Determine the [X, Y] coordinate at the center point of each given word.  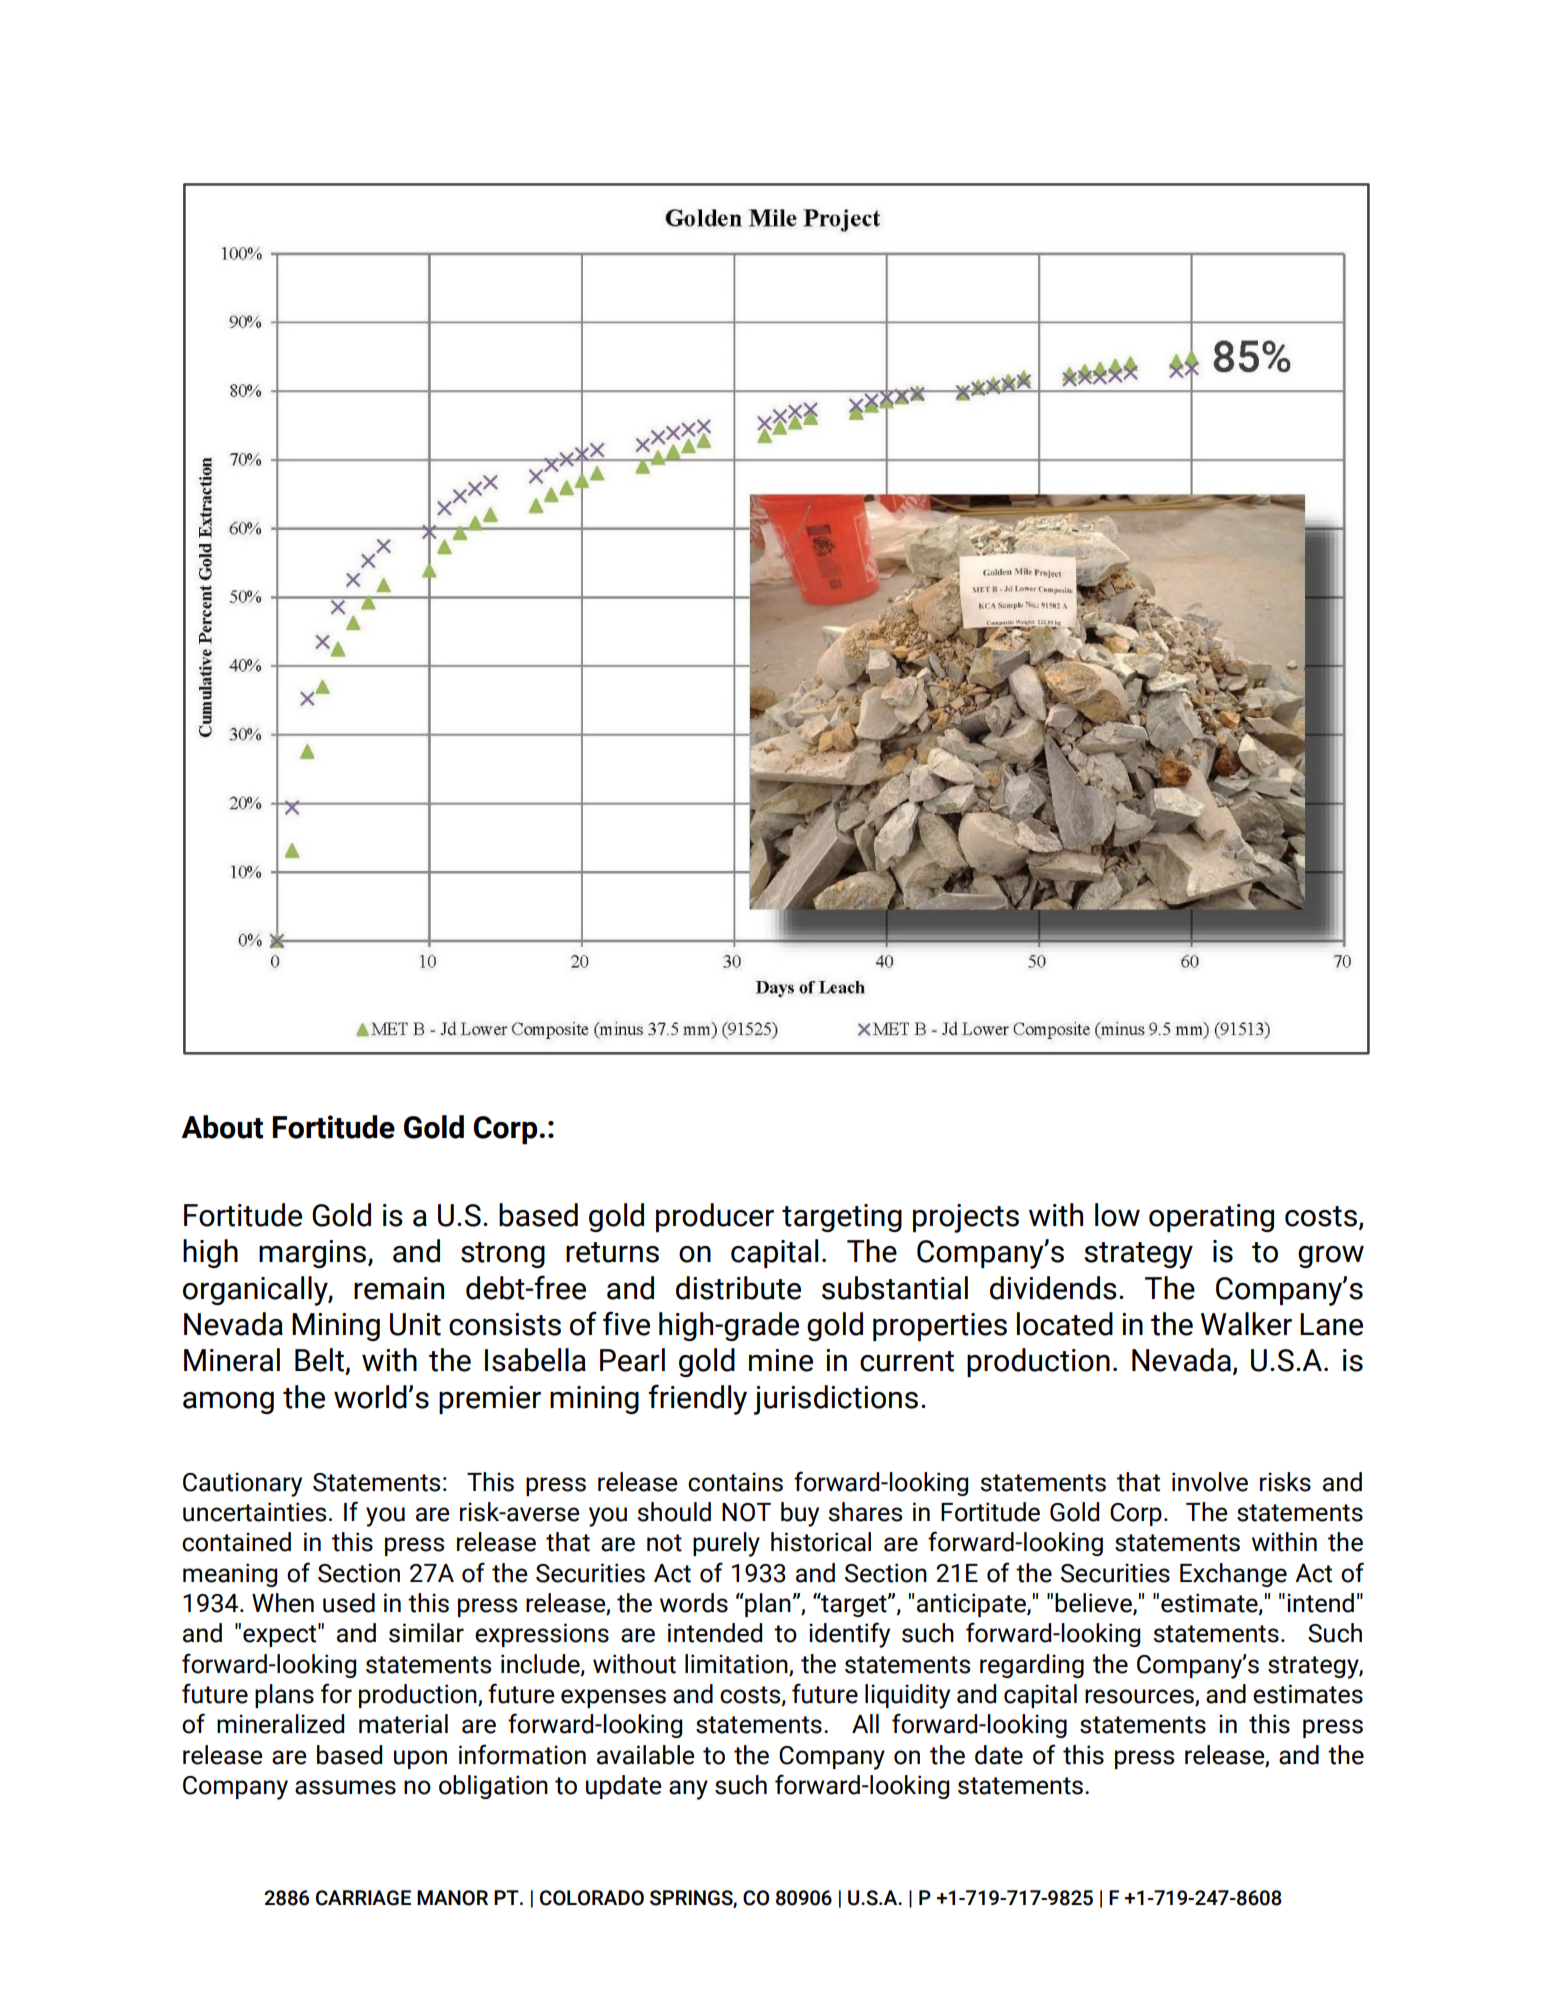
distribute [738, 1288]
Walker [1246, 1324]
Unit [415, 1324]
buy [800, 1514]
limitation [736, 1664]
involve [1210, 1482]
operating [1211, 1218]
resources [1140, 1697]
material [403, 1724]
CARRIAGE [363, 1898]
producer [715, 1217]
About [222, 1127]
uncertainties [254, 1512]
